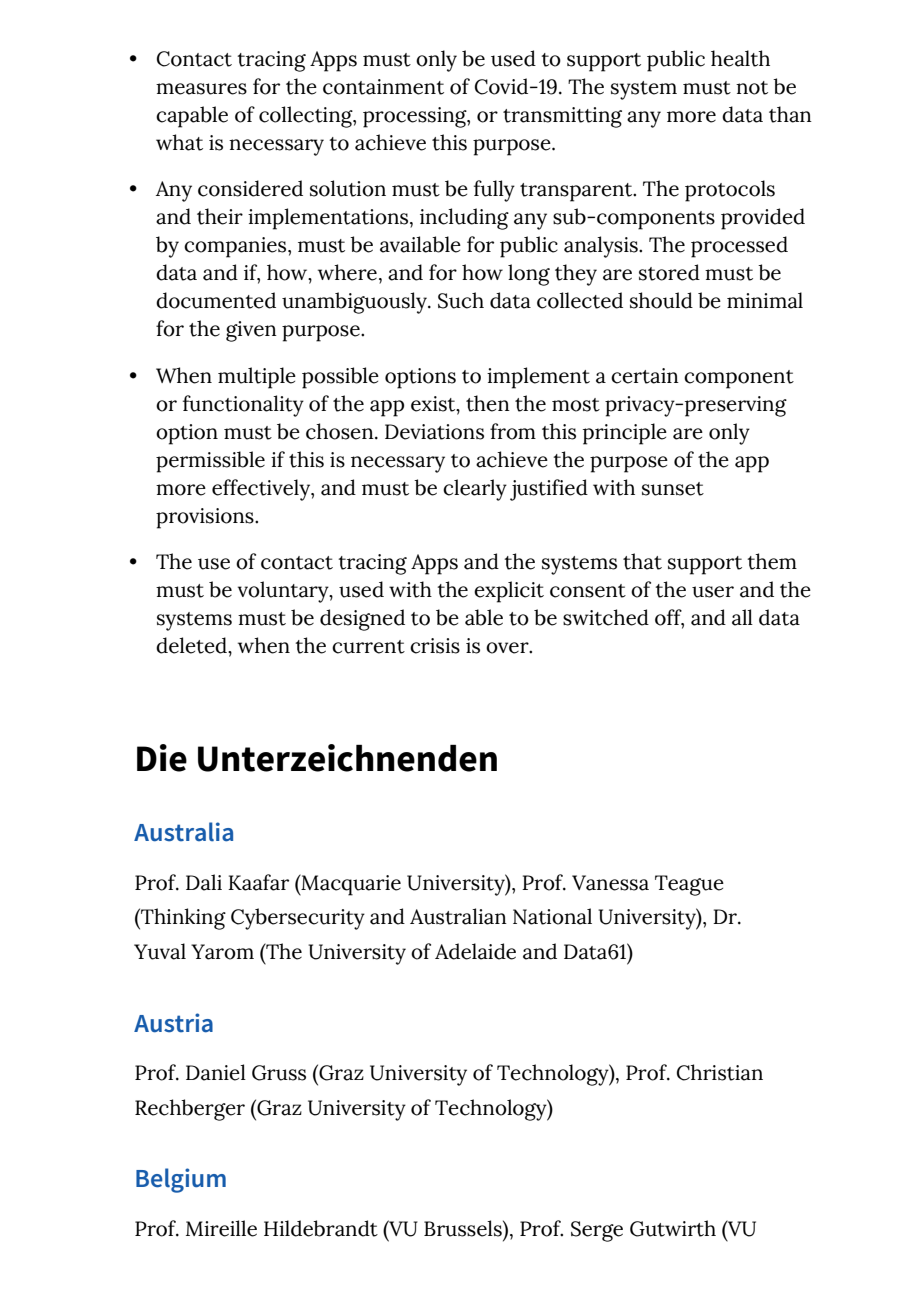 Image resolution: width=924 pixels, height=1308 pixels. What do you see at coordinates (597, 1231) in the screenshot?
I see `Serge` at bounding box center [597, 1231].
